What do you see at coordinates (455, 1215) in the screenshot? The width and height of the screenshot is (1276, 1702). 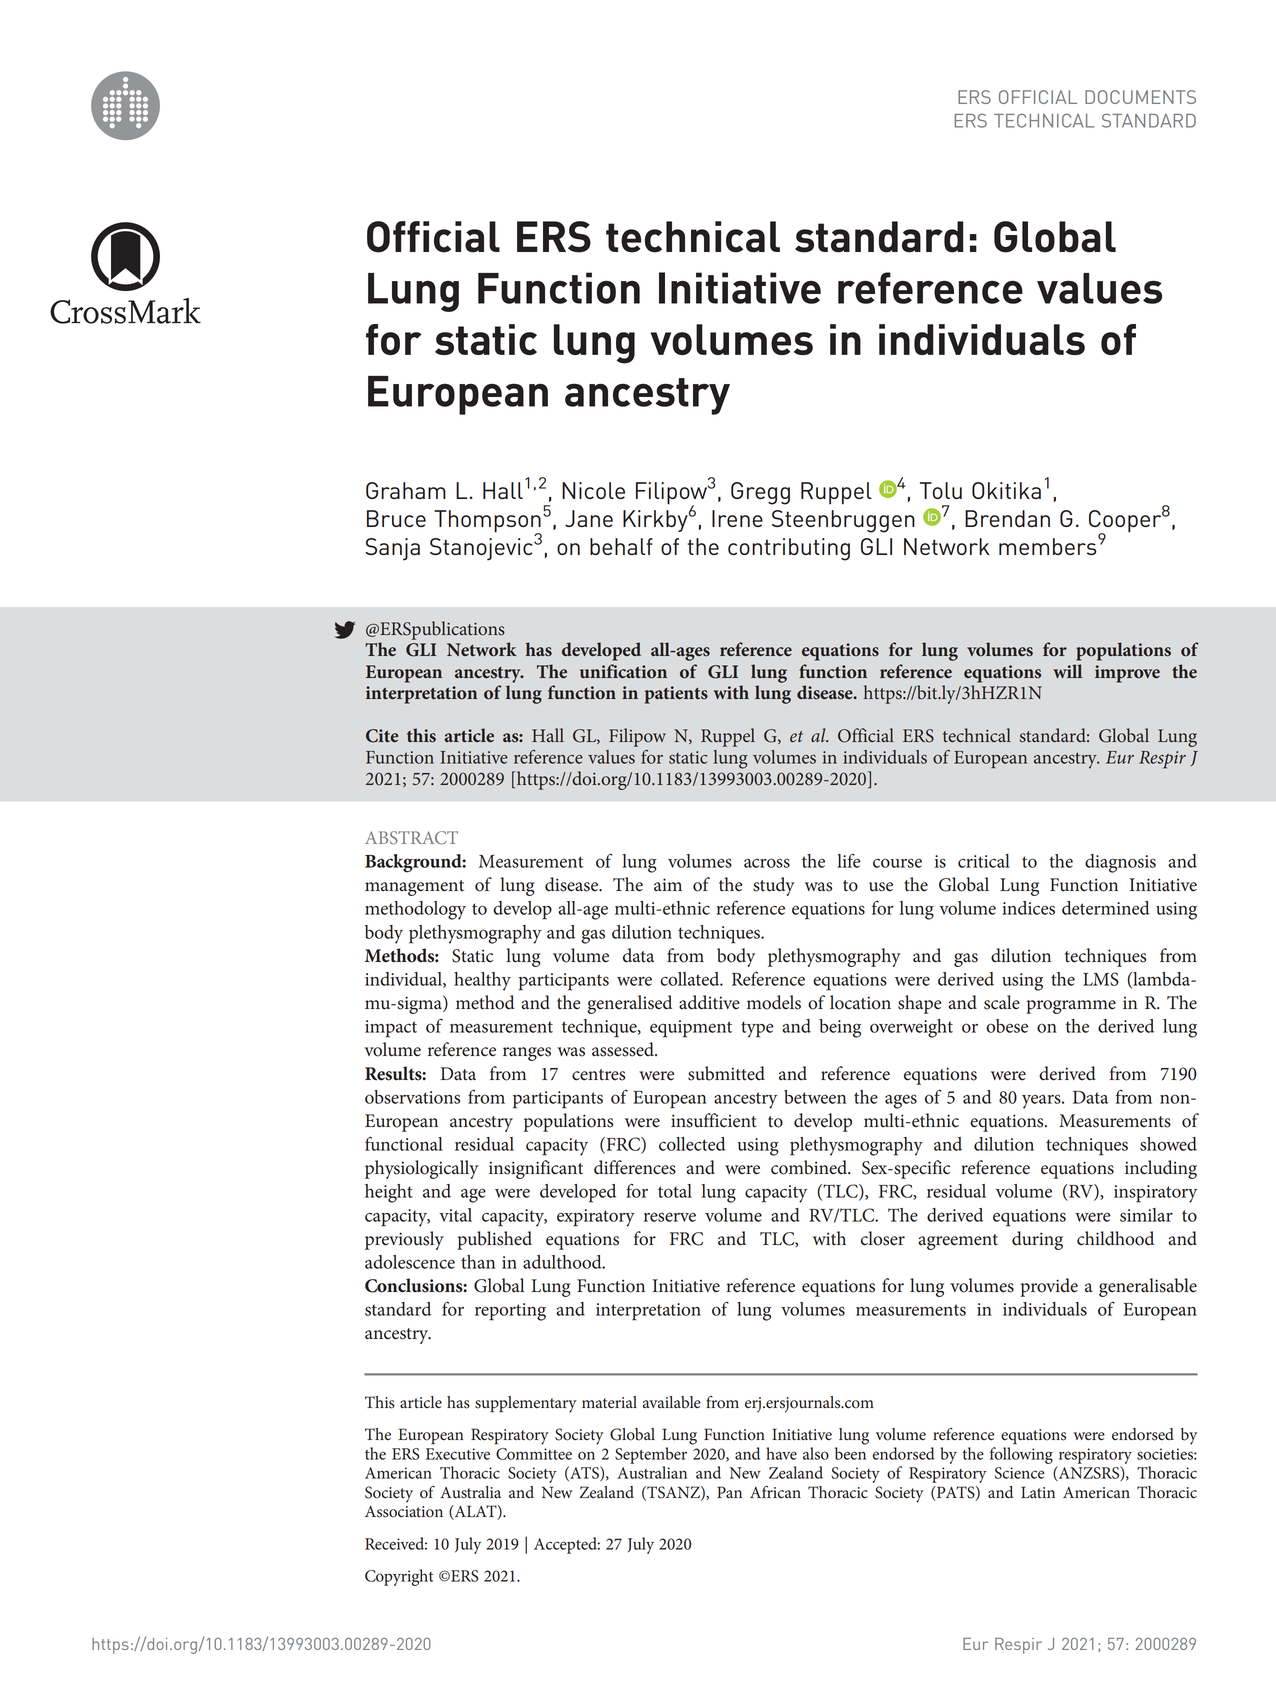 I see `vital` at bounding box center [455, 1215].
